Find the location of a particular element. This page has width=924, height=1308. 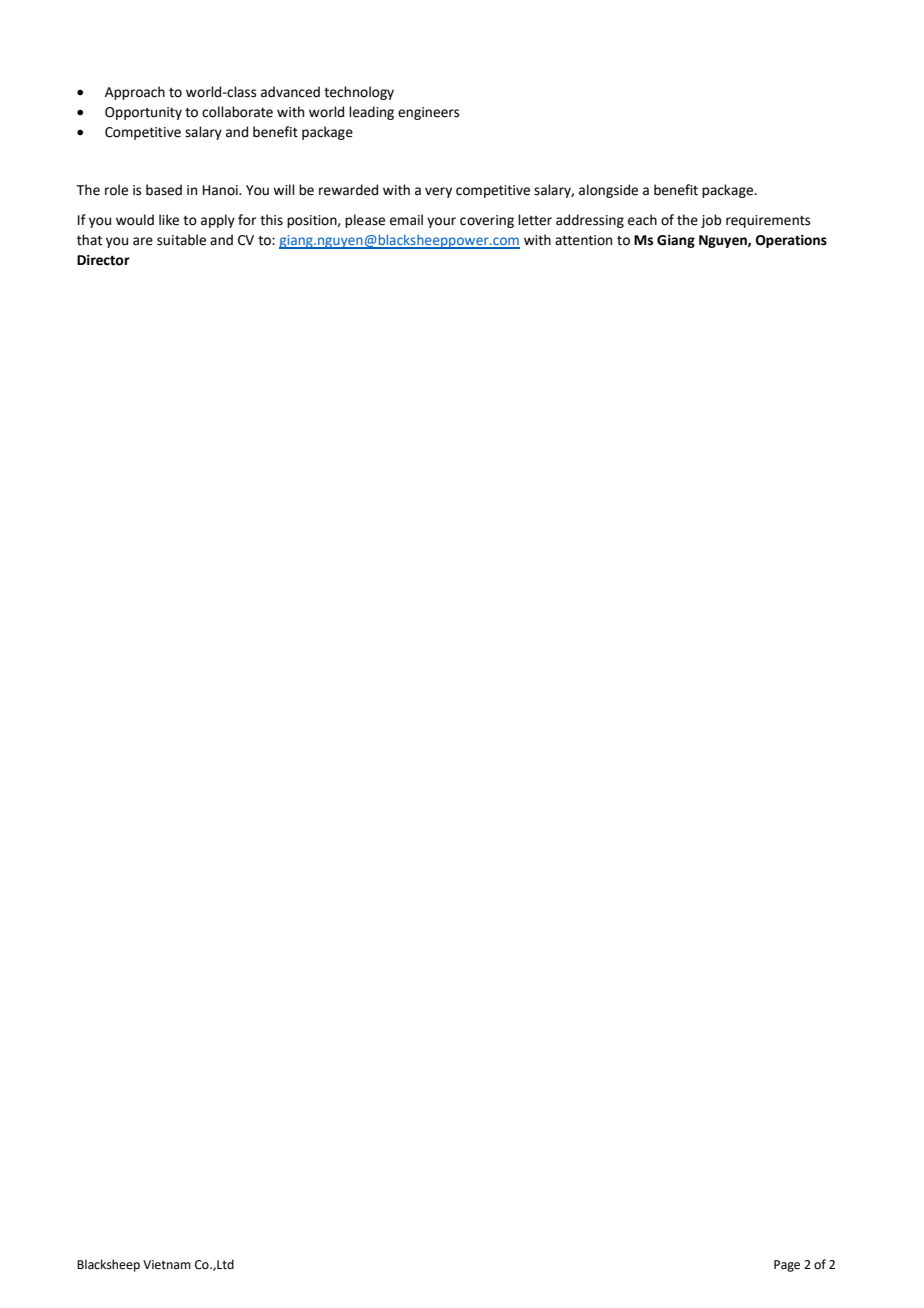

engineers is located at coordinates (428, 113).
